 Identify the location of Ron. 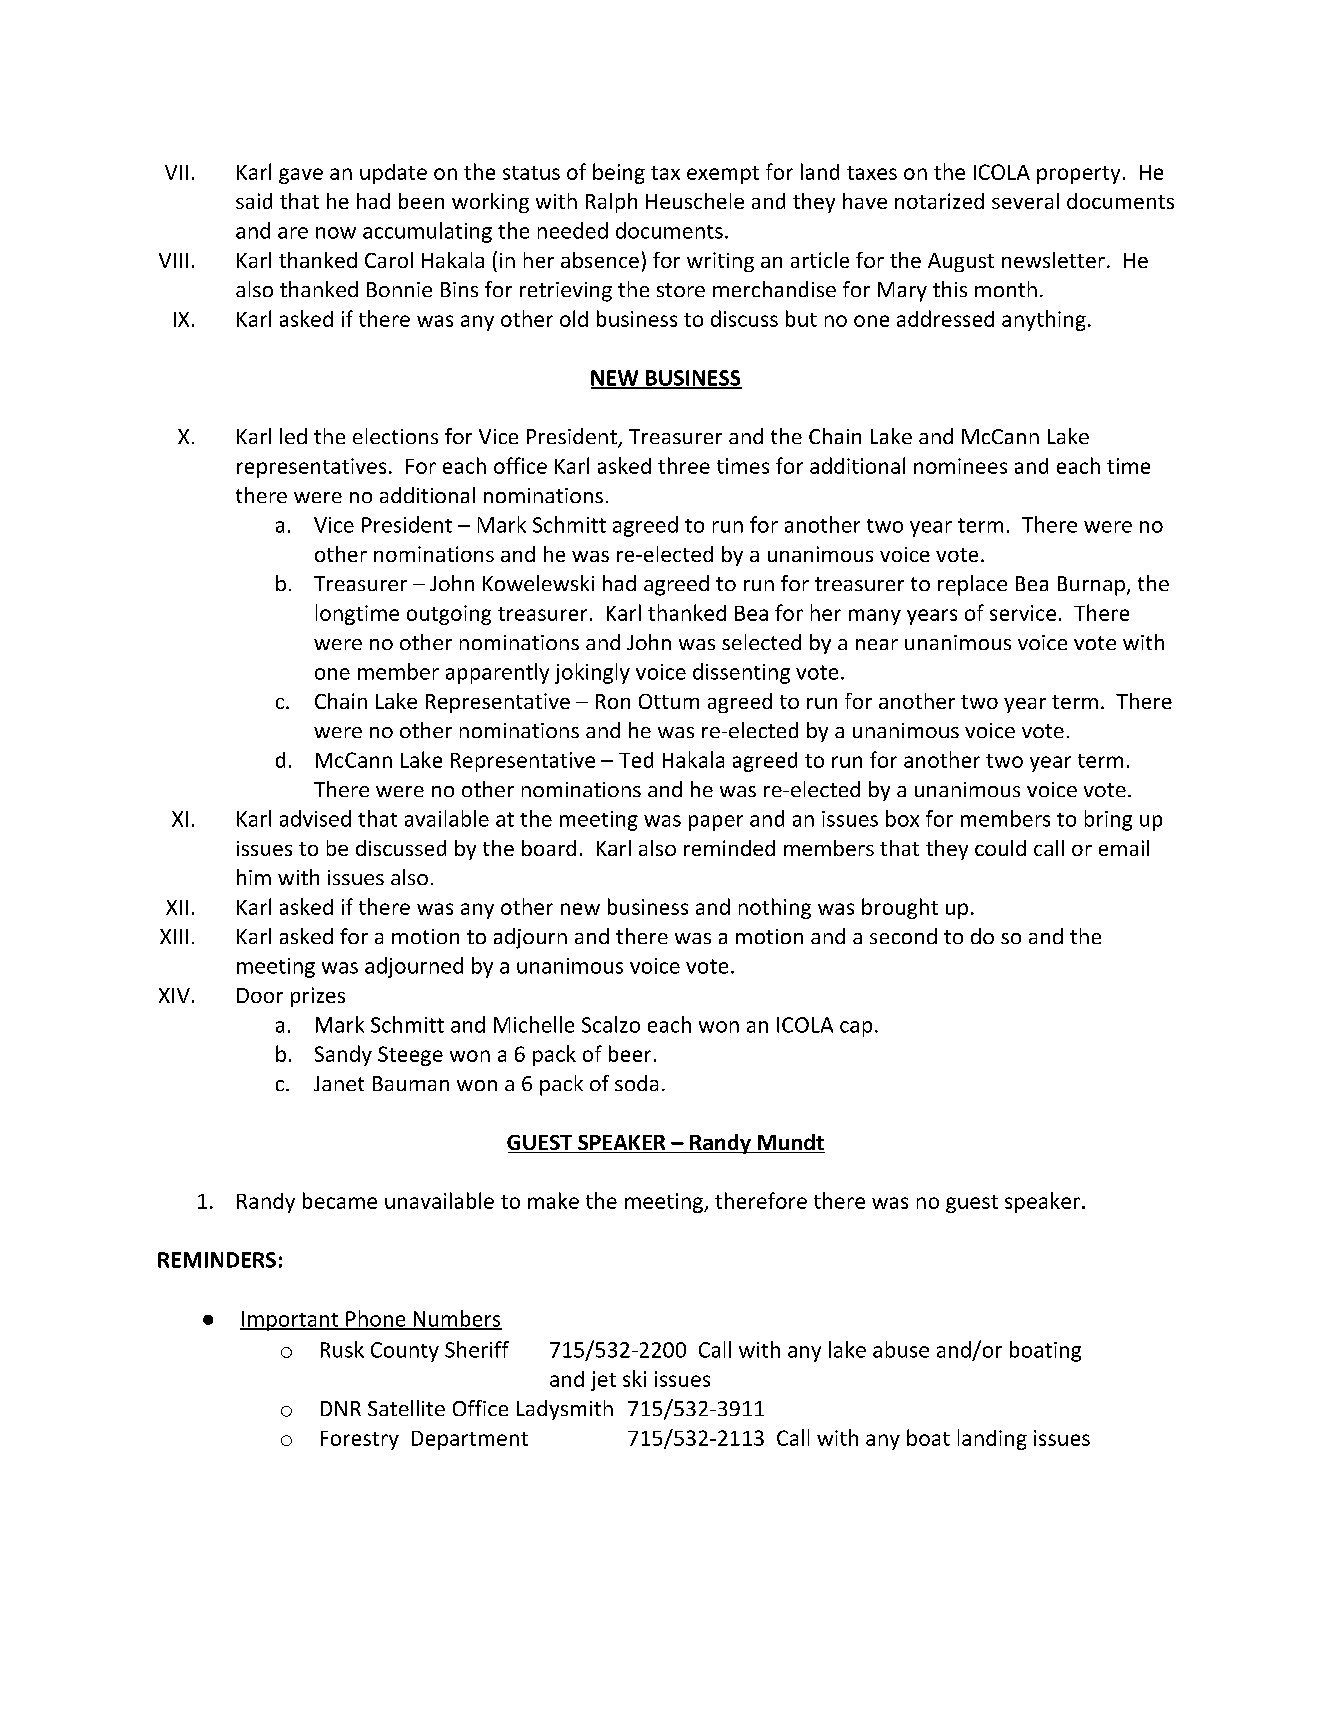
(613, 701).
